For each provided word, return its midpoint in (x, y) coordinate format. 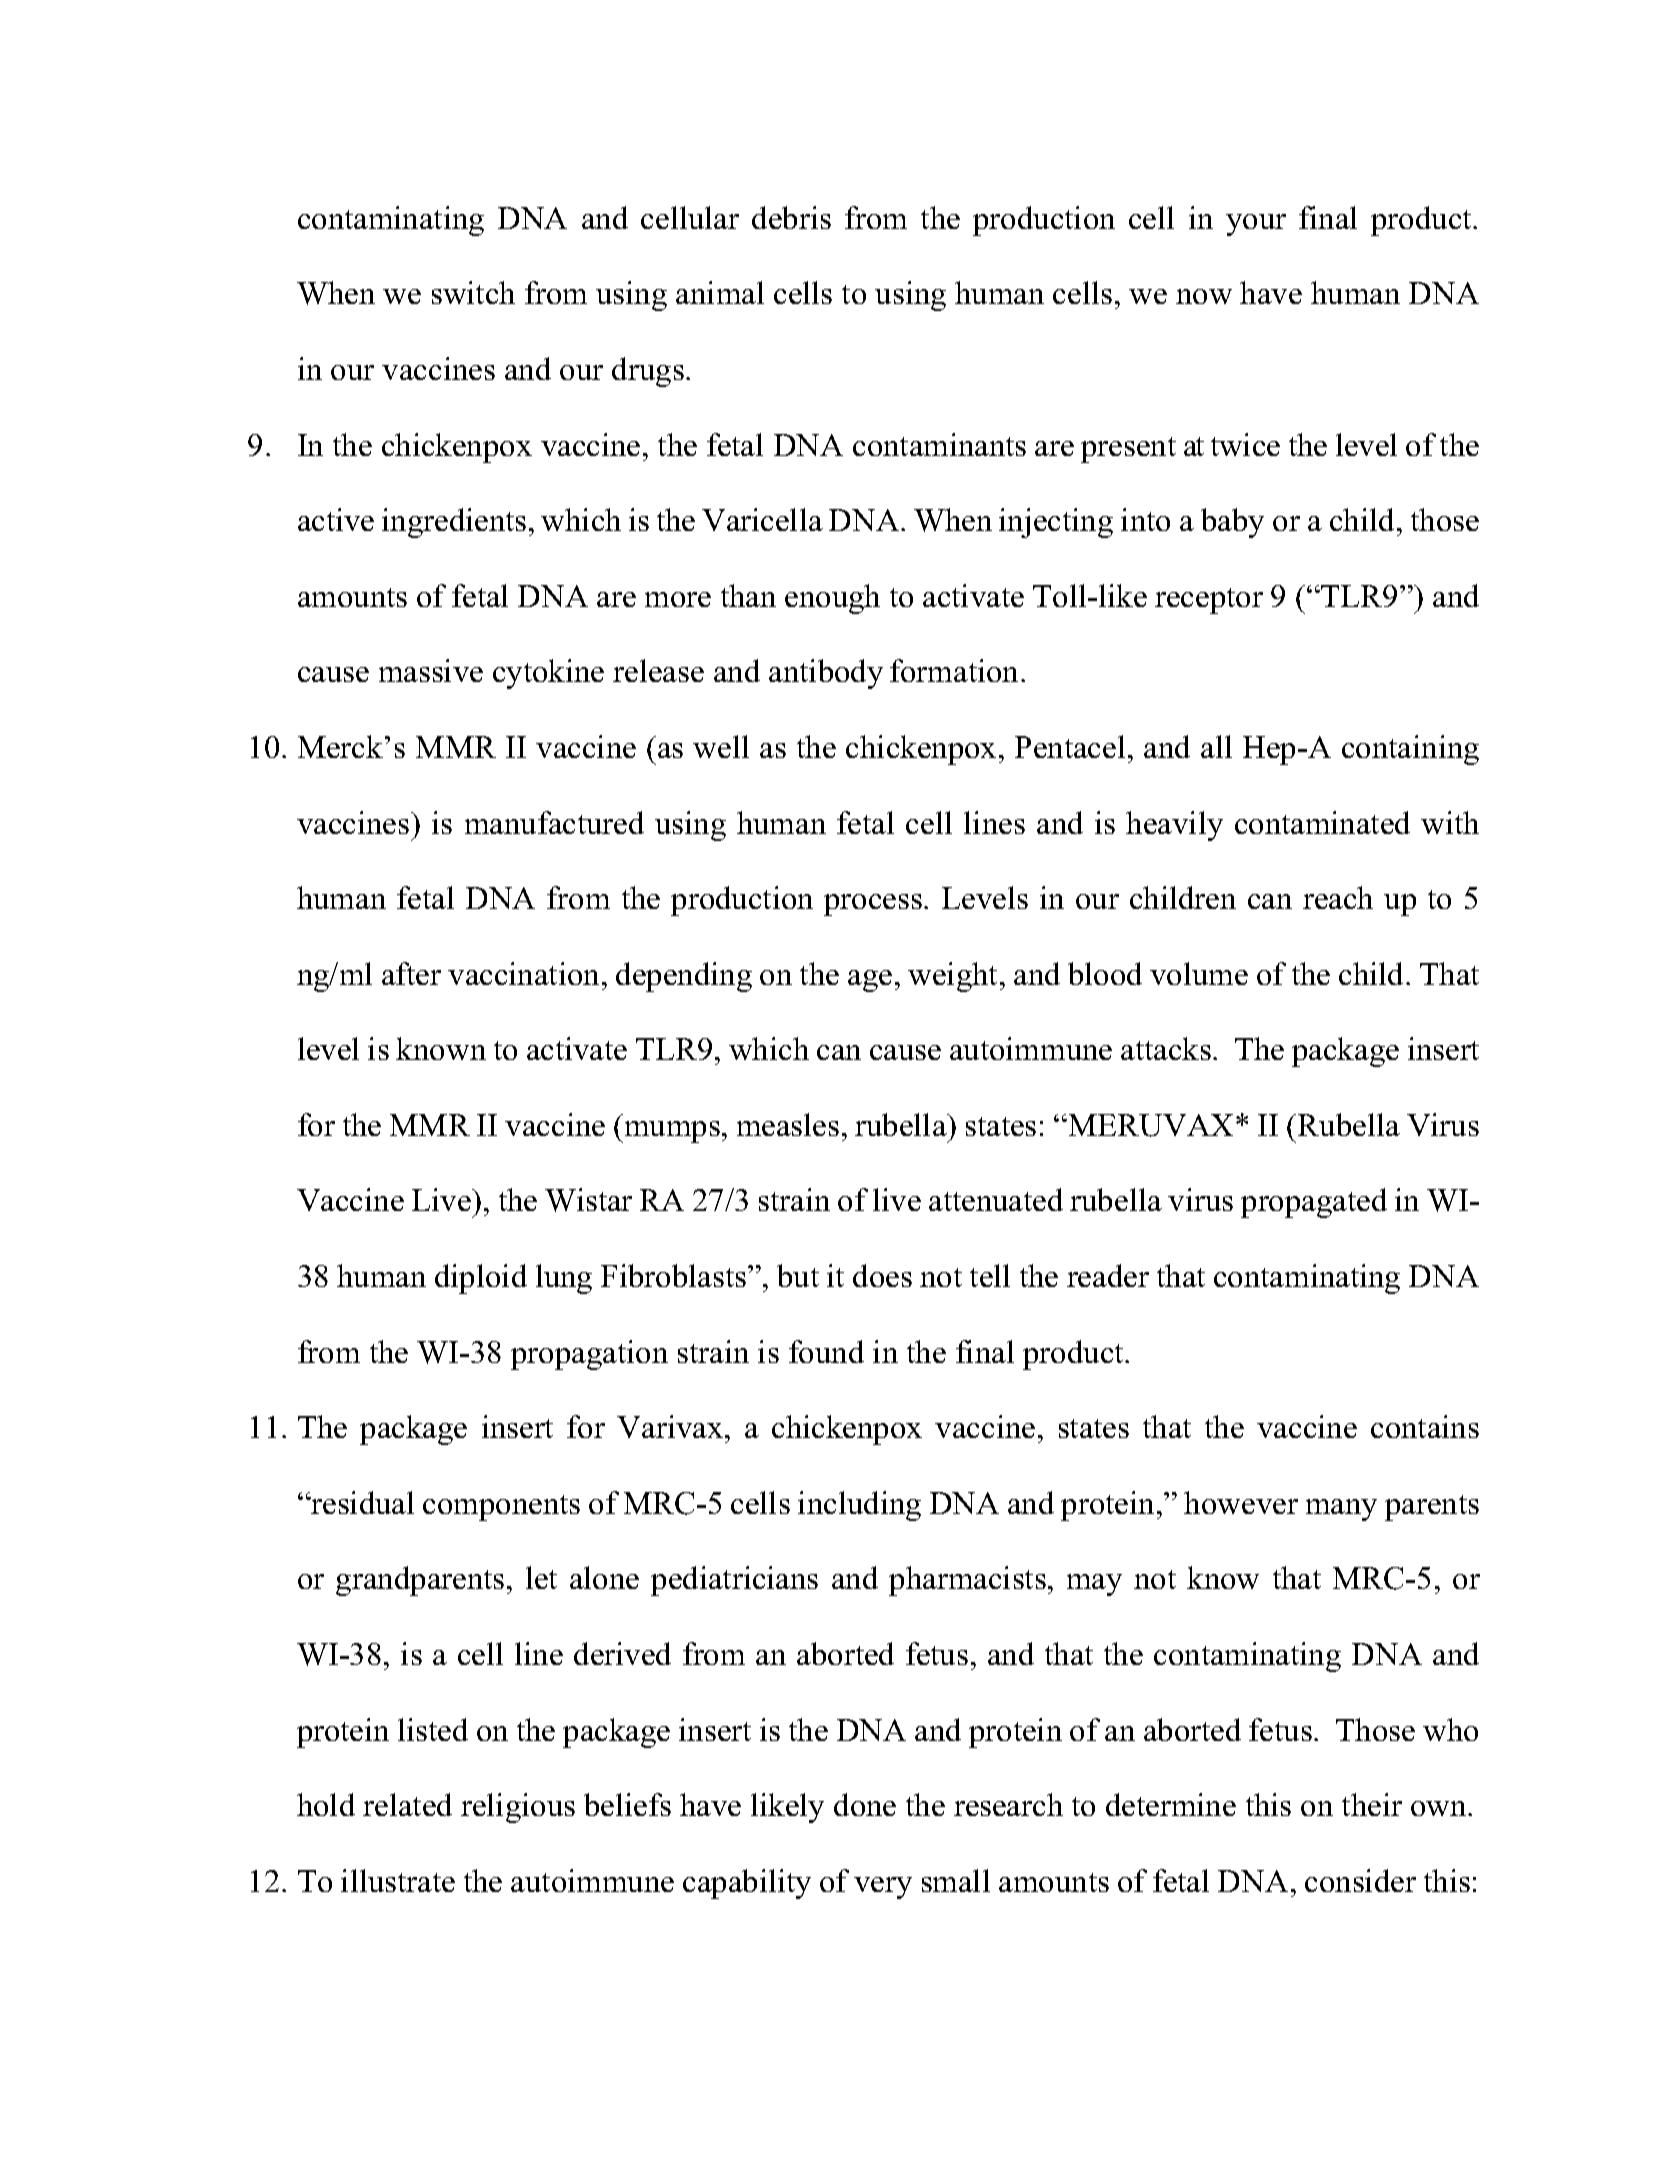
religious (518, 1808)
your (1256, 225)
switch (473, 292)
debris (791, 217)
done (865, 1804)
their (1372, 1804)
